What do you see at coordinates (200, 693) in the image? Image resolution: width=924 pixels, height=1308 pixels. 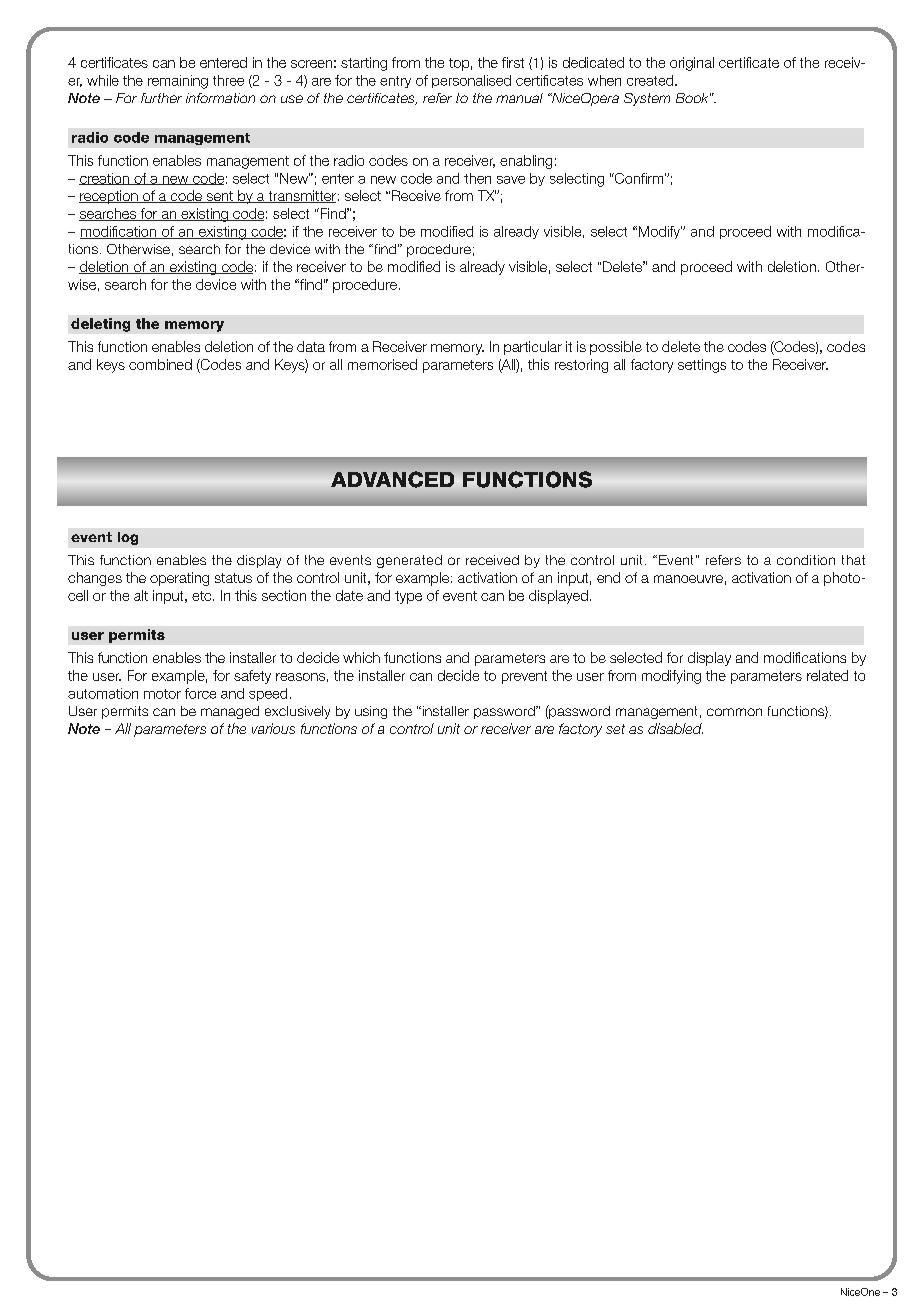 I see `force` at bounding box center [200, 693].
